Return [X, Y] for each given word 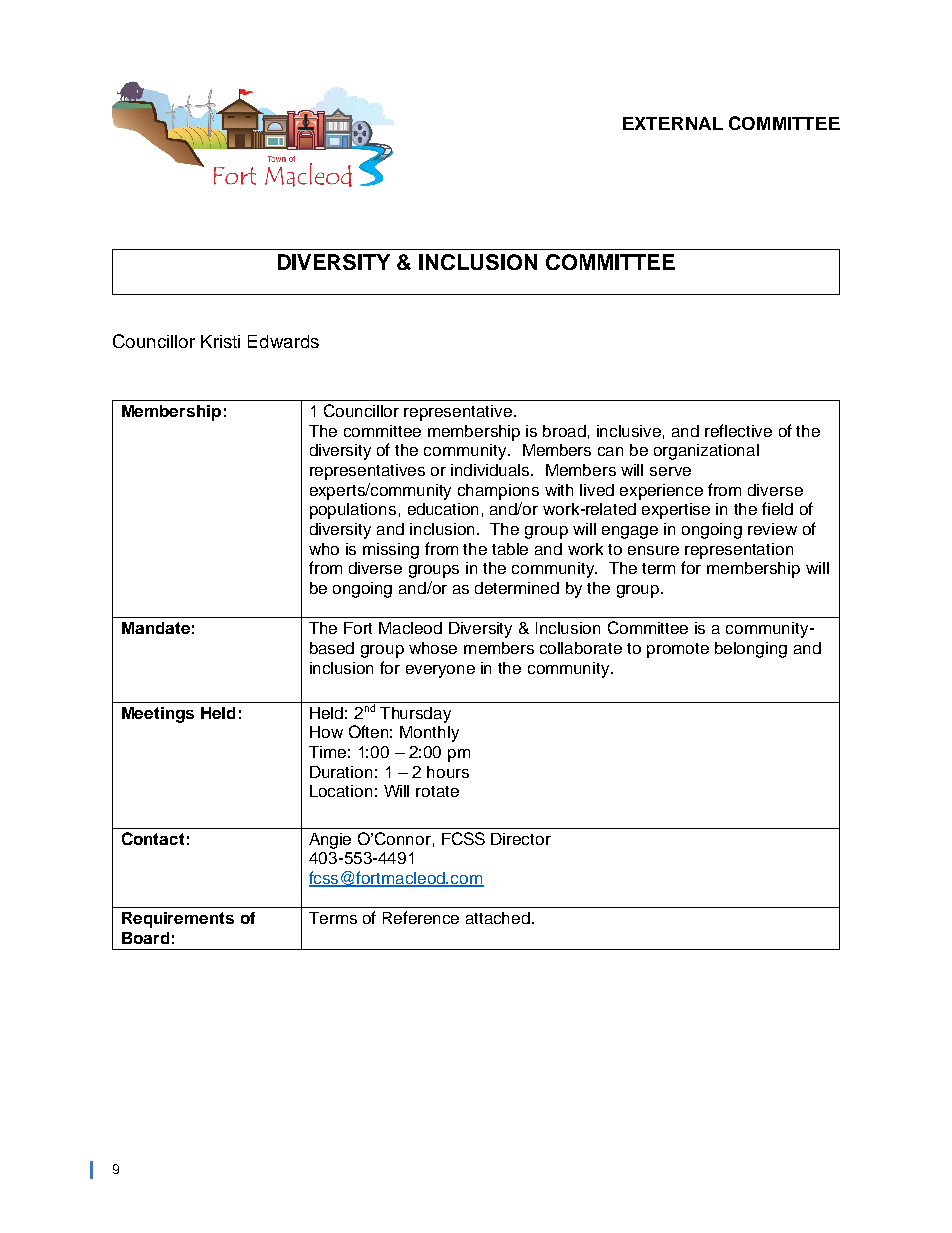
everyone [440, 671]
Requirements [178, 920]
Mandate [156, 628]
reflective [738, 430]
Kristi [220, 341]
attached [498, 918]
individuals [492, 470]
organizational [706, 452]
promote [678, 650]
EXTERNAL [673, 123]
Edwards [283, 341]
